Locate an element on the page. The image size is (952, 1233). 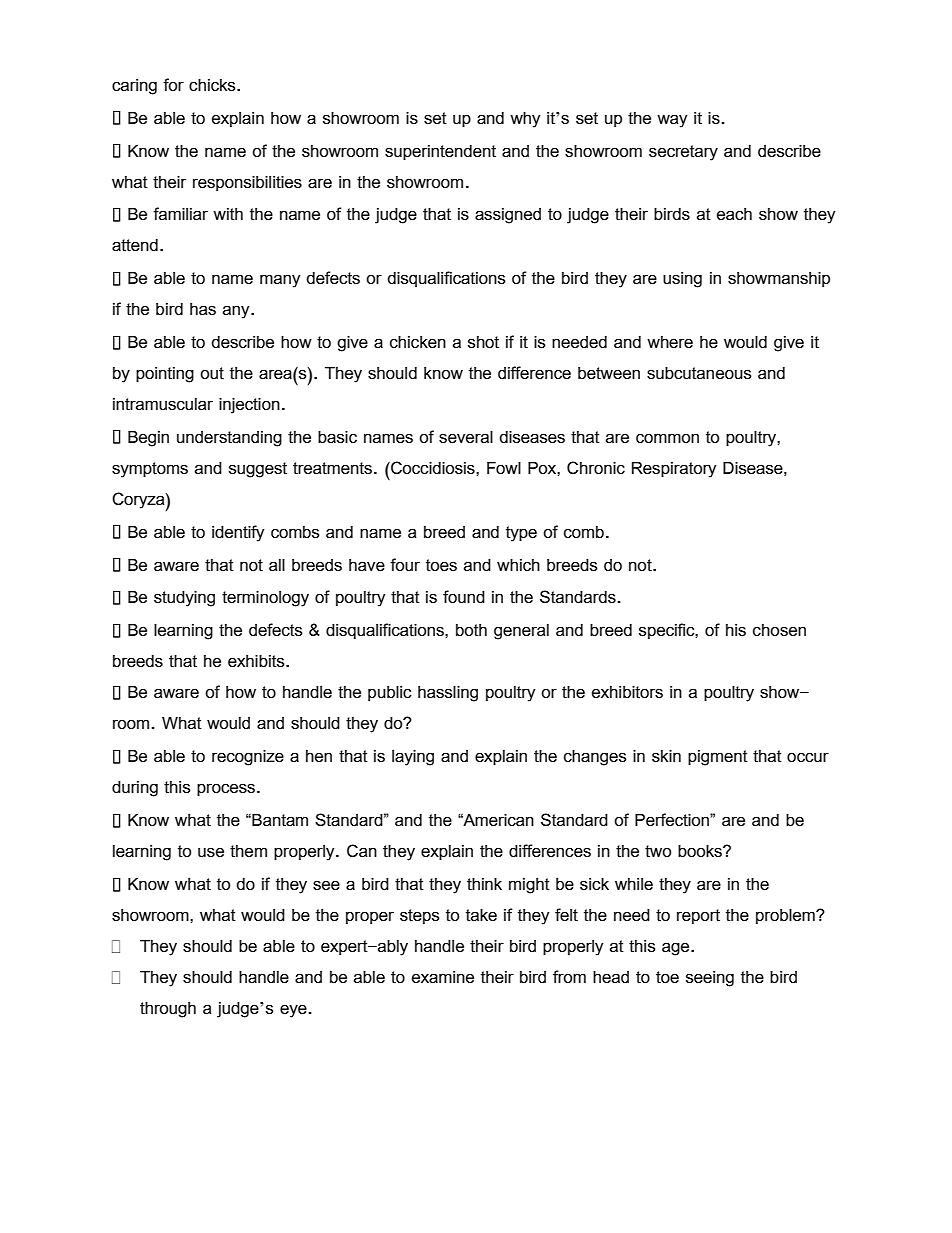
through is located at coordinates (168, 1010).
